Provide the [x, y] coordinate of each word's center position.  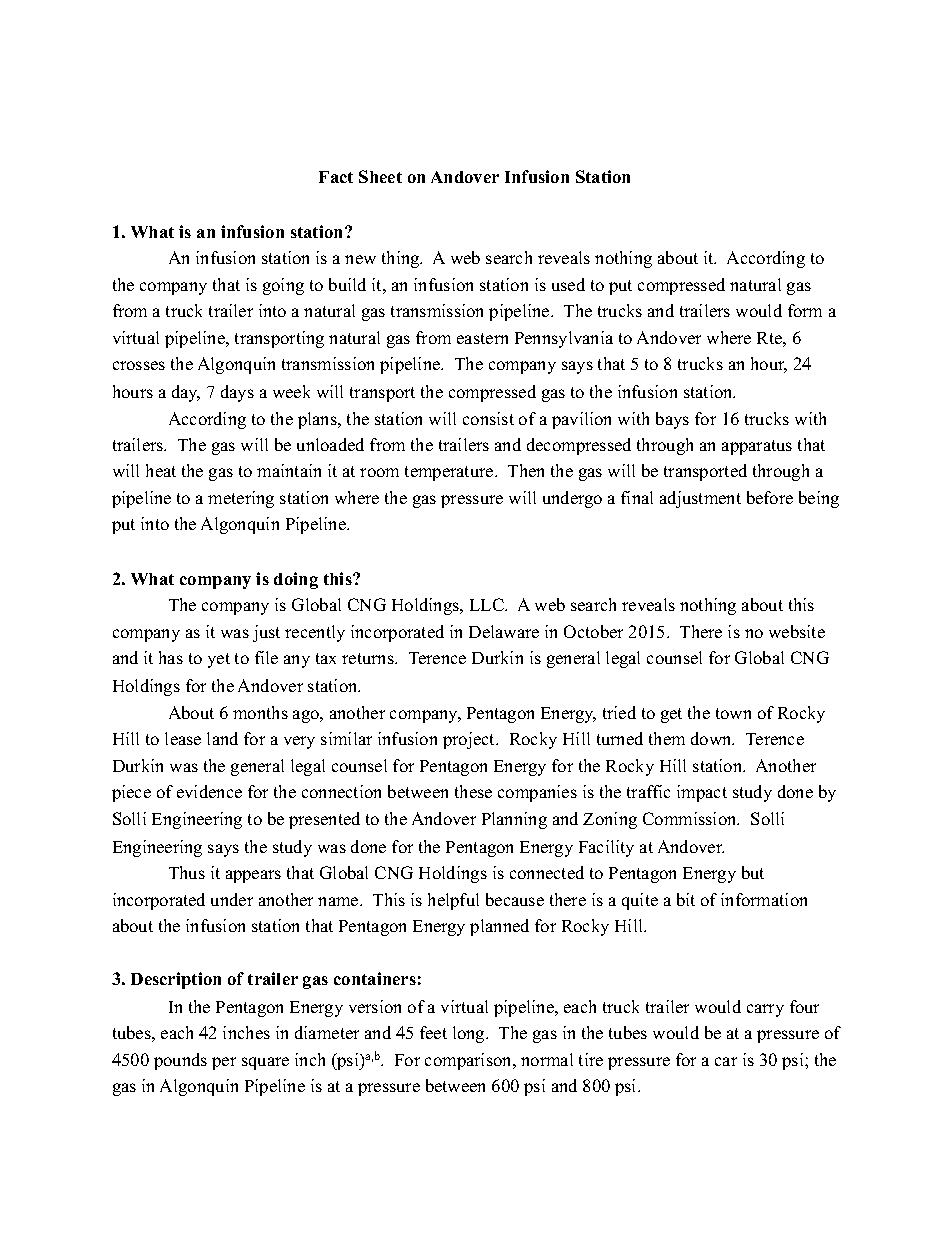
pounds [180, 1061]
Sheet [380, 176]
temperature [450, 473]
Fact [336, 177]
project [470, 740]
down [712, 738]
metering [241, 499]
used [568, 284]
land [222, 738]
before [770, 497]
